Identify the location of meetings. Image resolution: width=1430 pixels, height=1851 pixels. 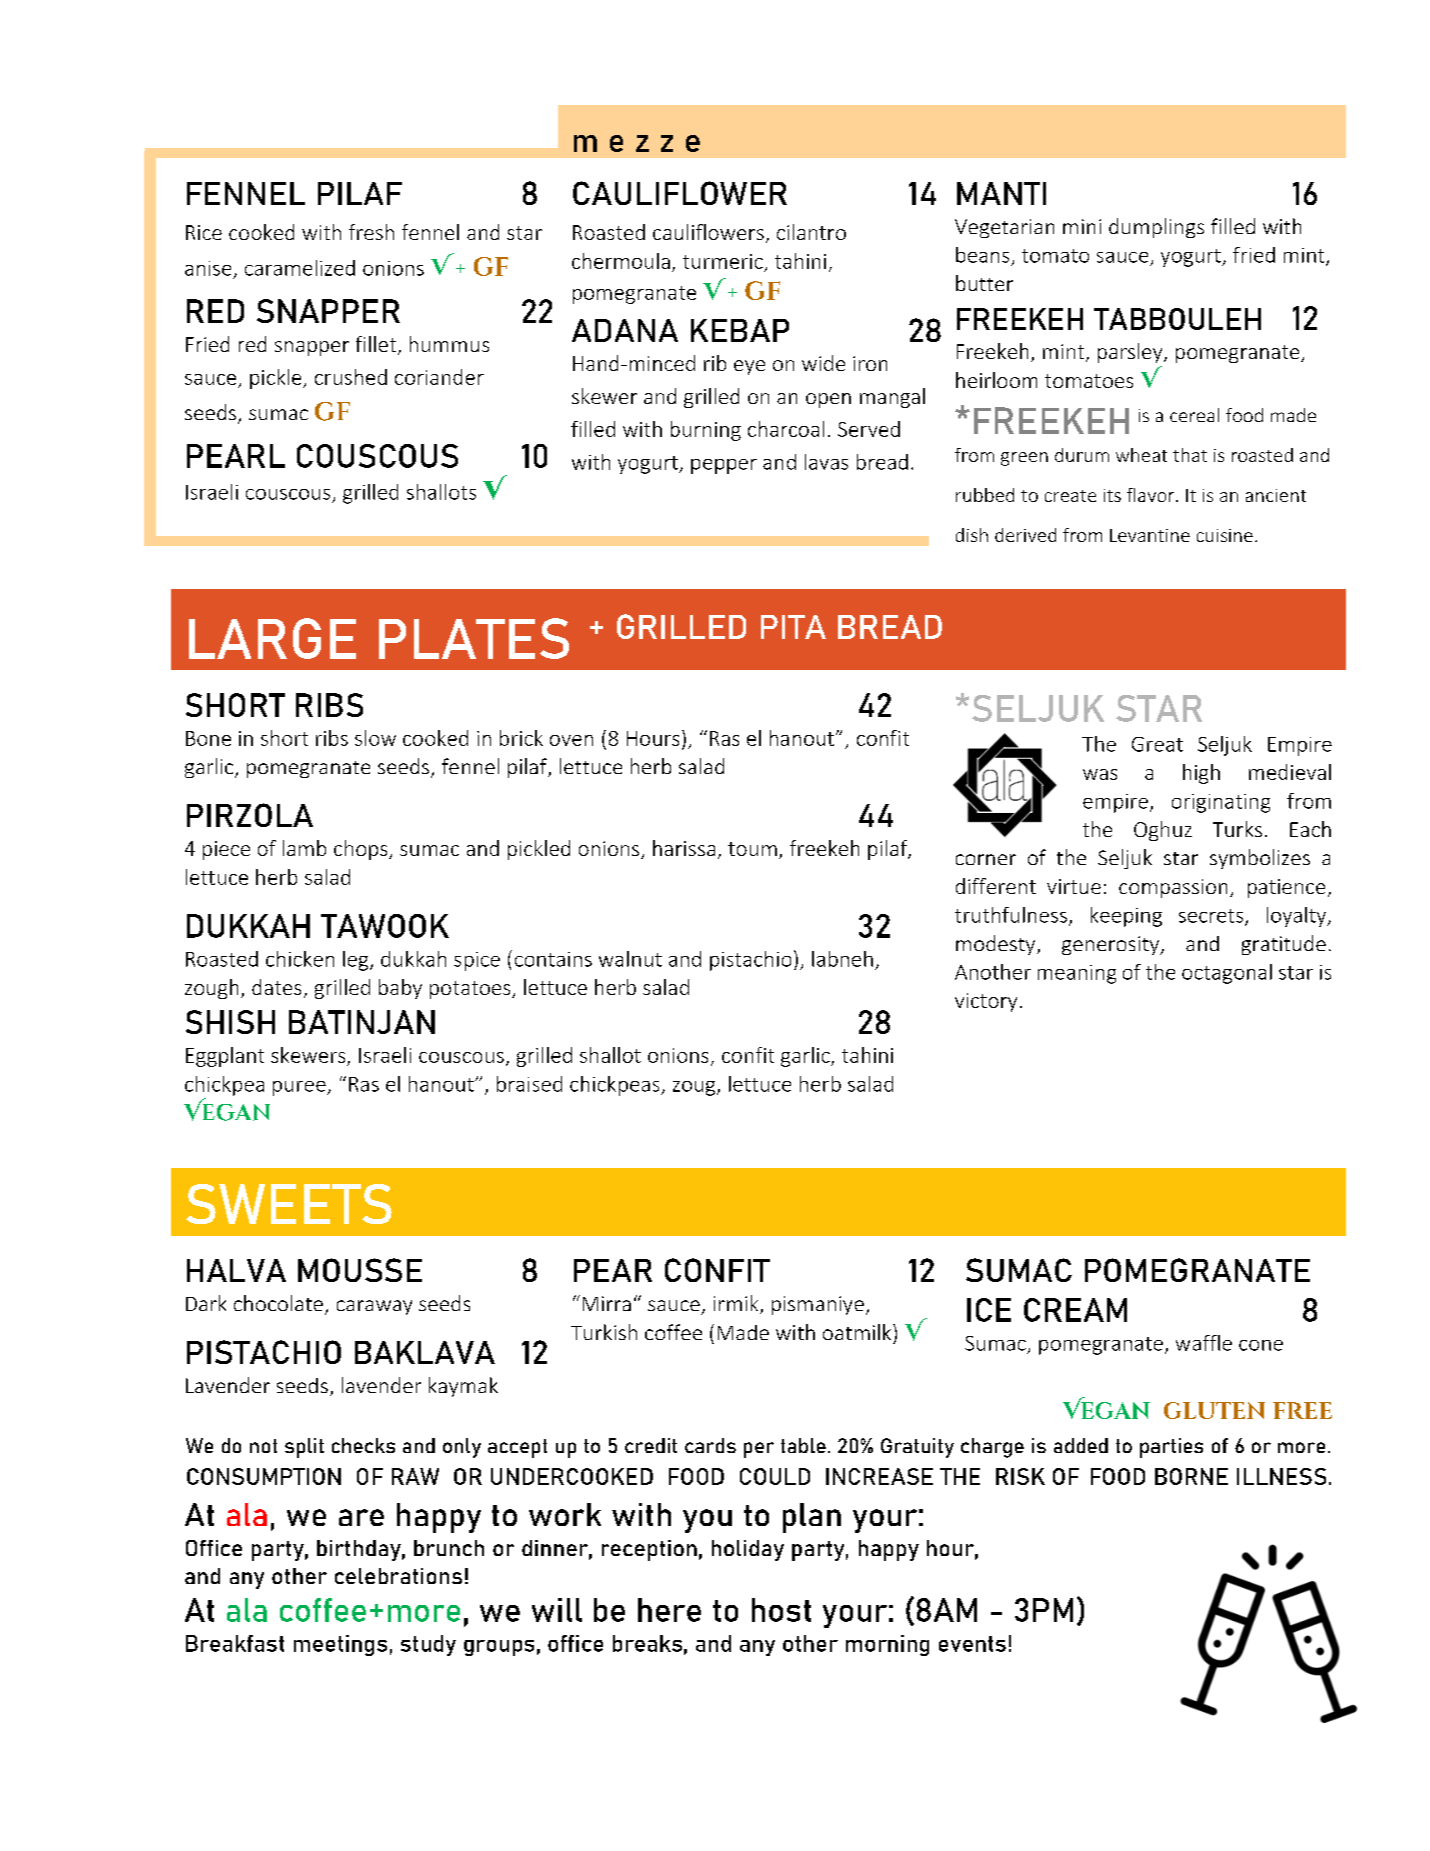
(340, 1645).
